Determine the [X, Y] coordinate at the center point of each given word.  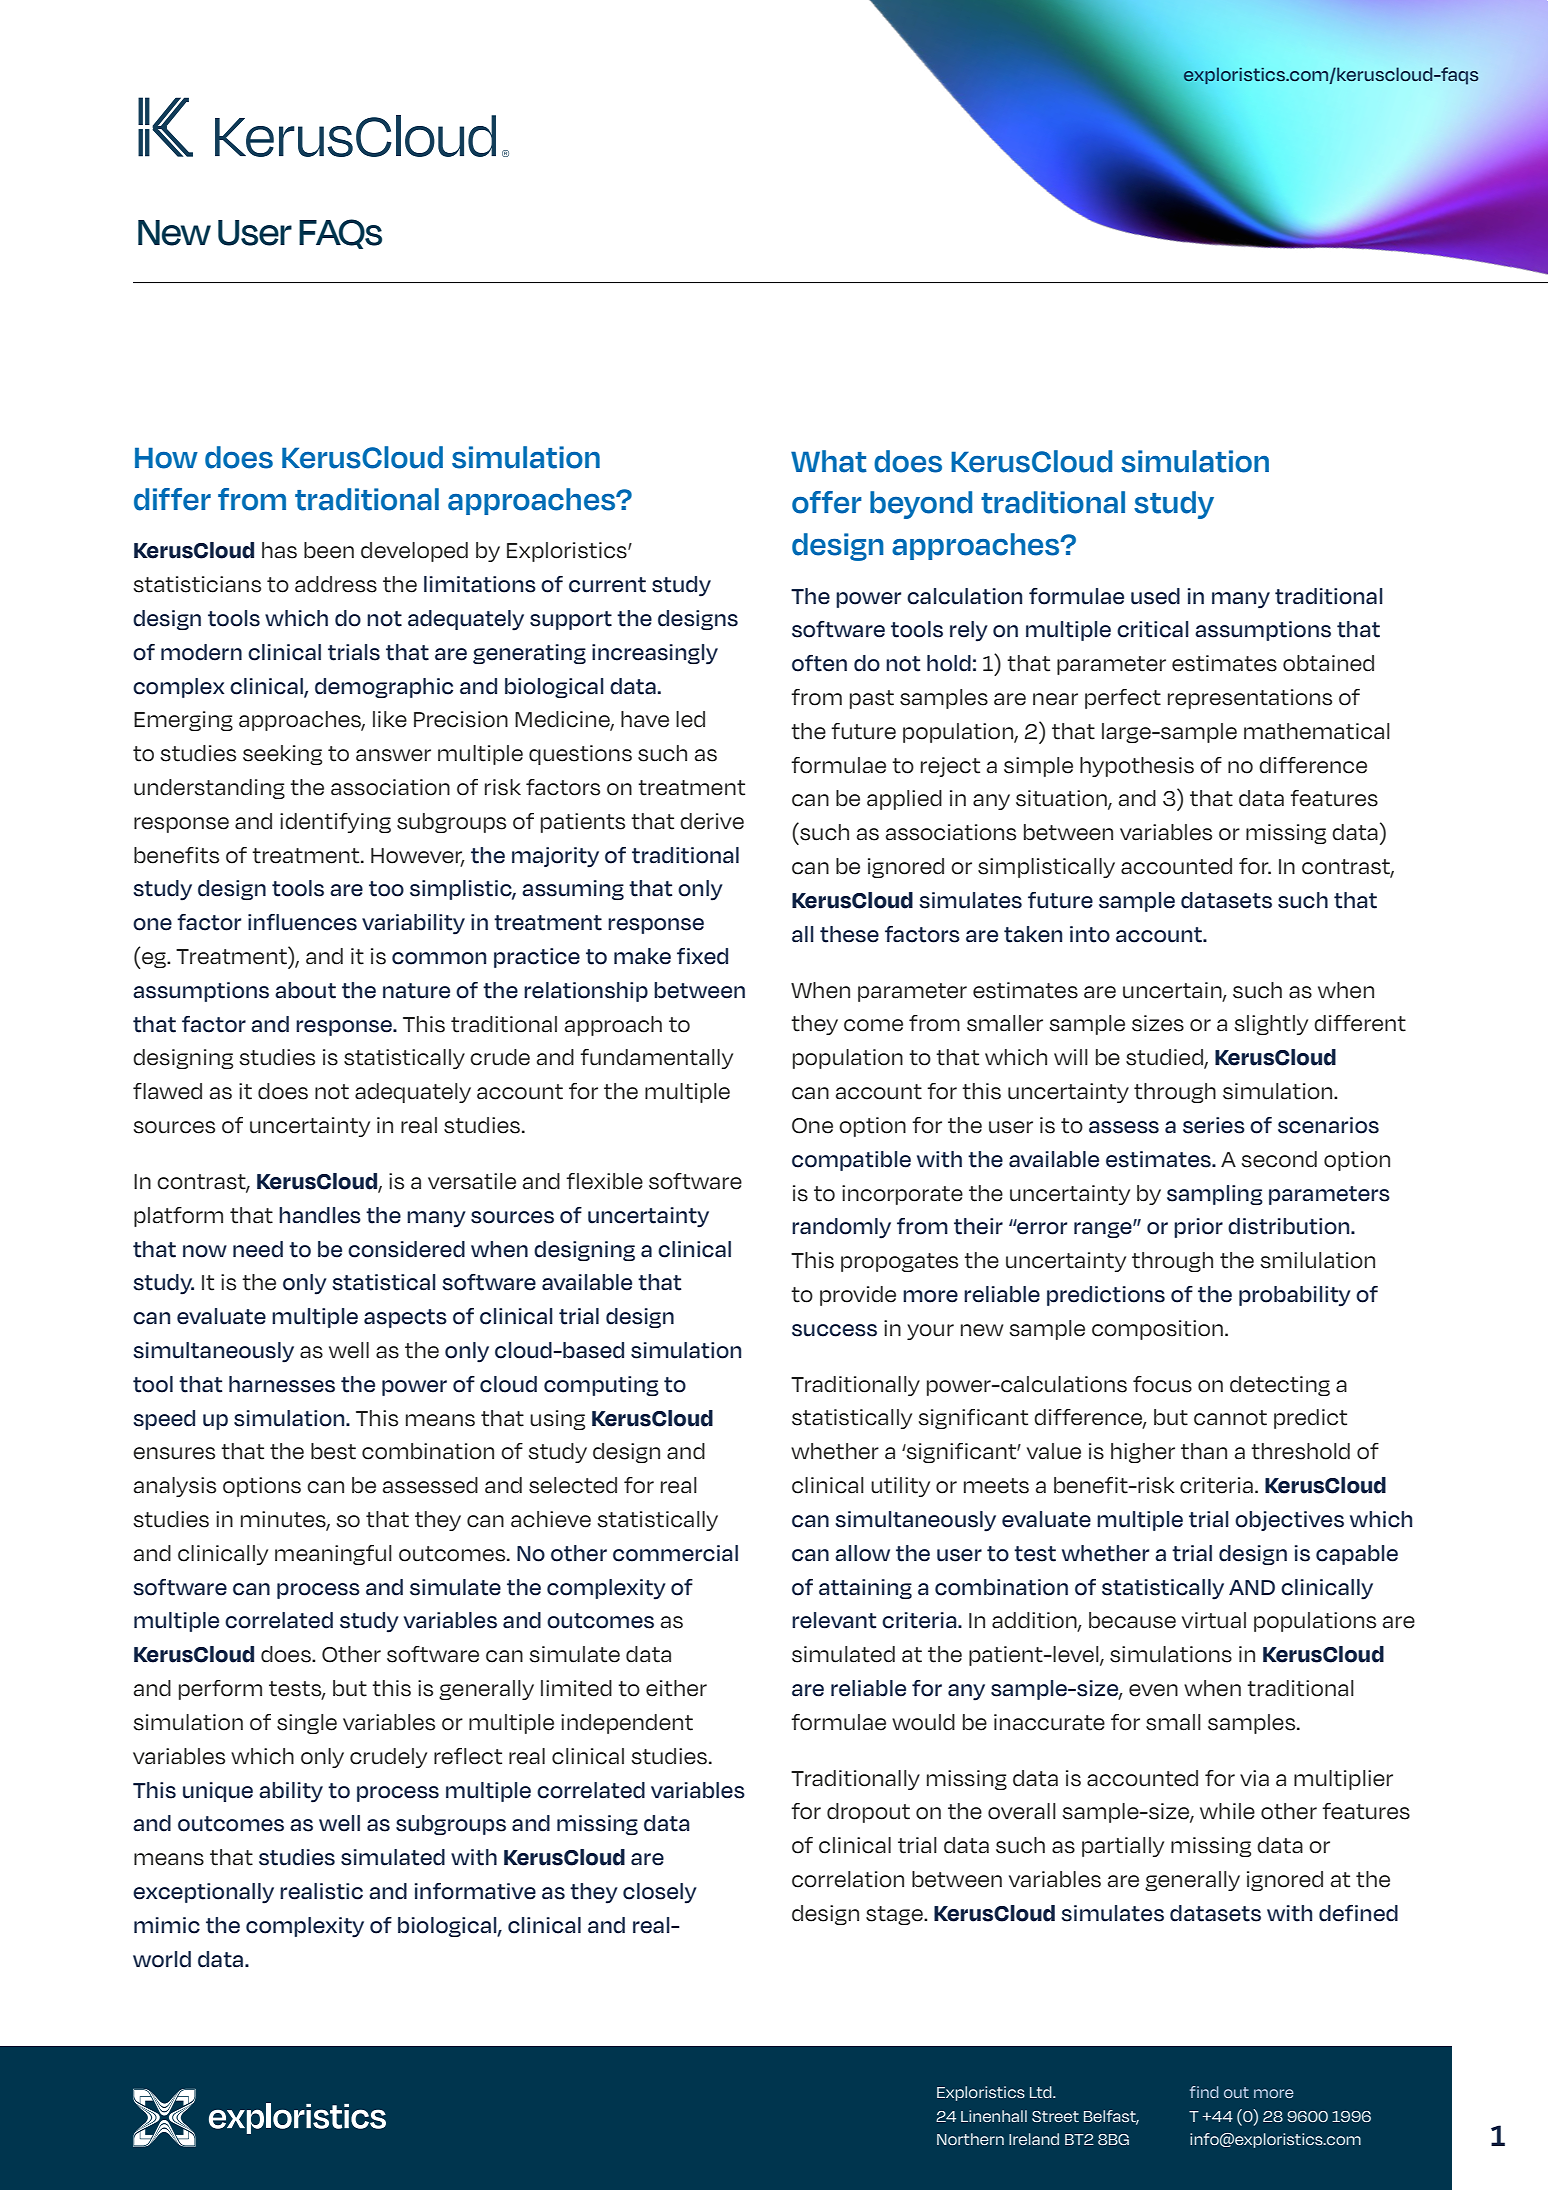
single [307, 1724]
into [1090, 934]
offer [827, 502]
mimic [167, 1925]
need [258, 1249]
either [676, 1688]
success [834, 1330]
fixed [702, 956]
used [1155, 596]
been [329, 550]
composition [1157, 1330]
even [1153, 1690]
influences [302, 922]
